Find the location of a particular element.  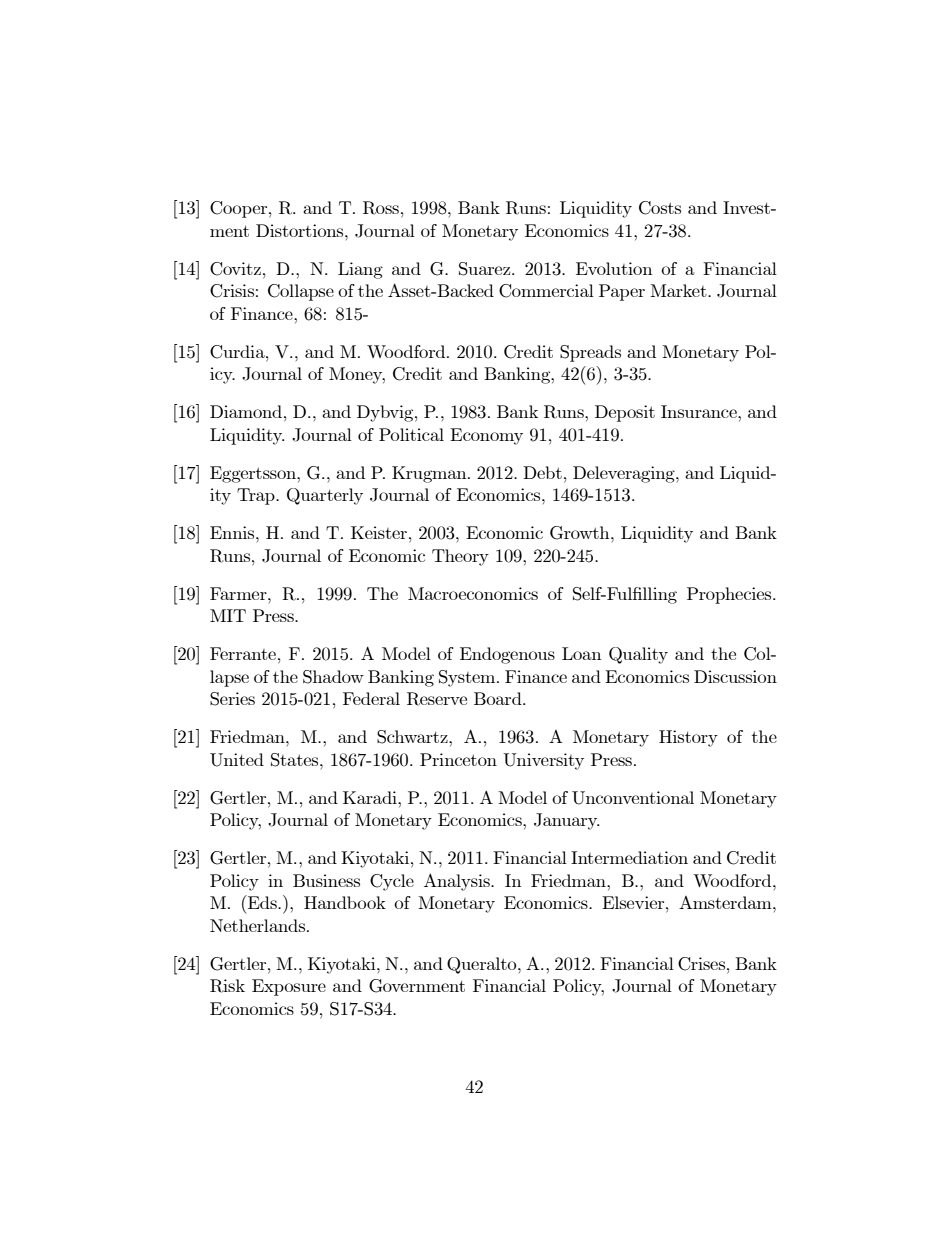

Prophecies is located at coordinates (730, 595).
